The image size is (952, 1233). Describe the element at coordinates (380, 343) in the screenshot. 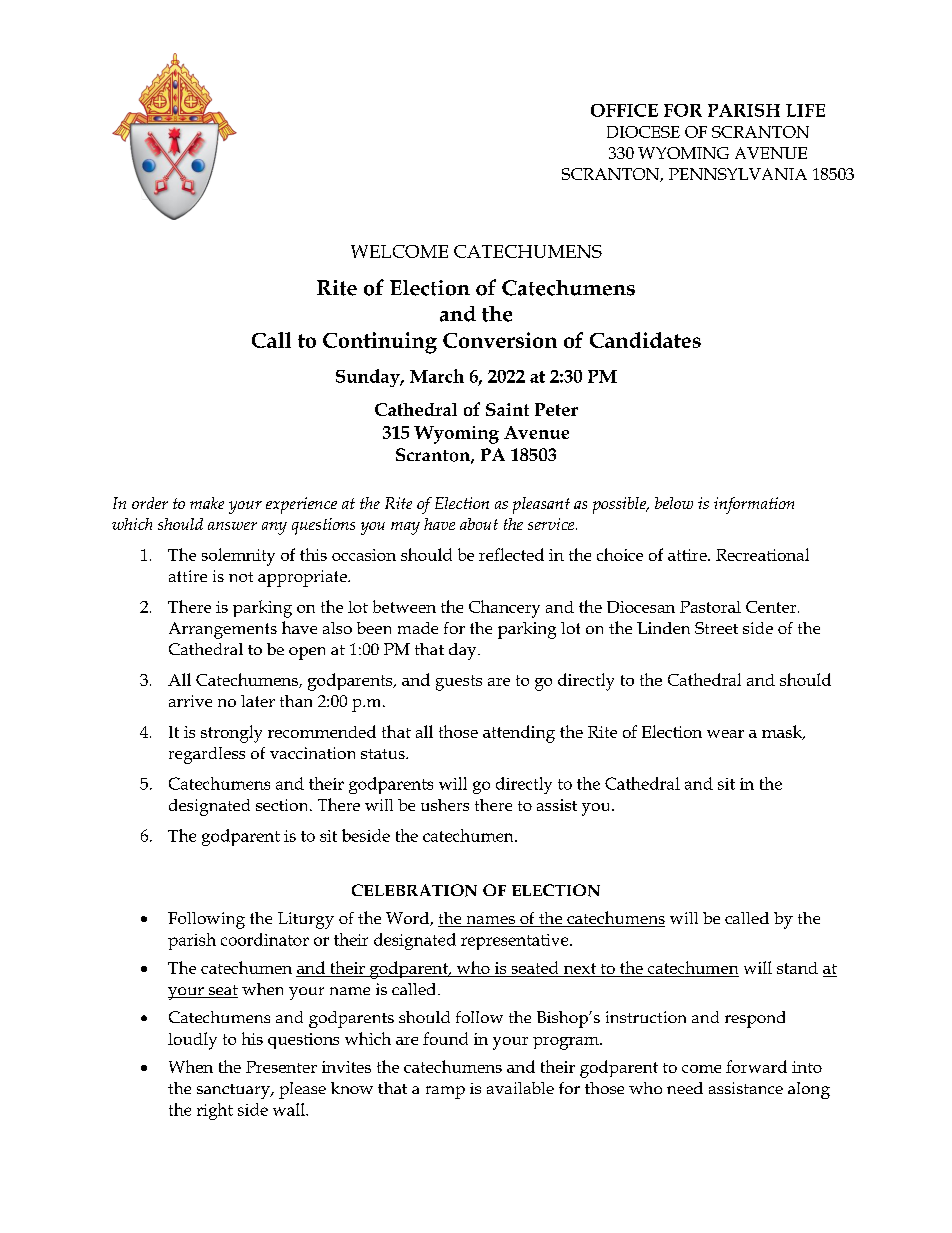

I see `Continuing` at that location.
